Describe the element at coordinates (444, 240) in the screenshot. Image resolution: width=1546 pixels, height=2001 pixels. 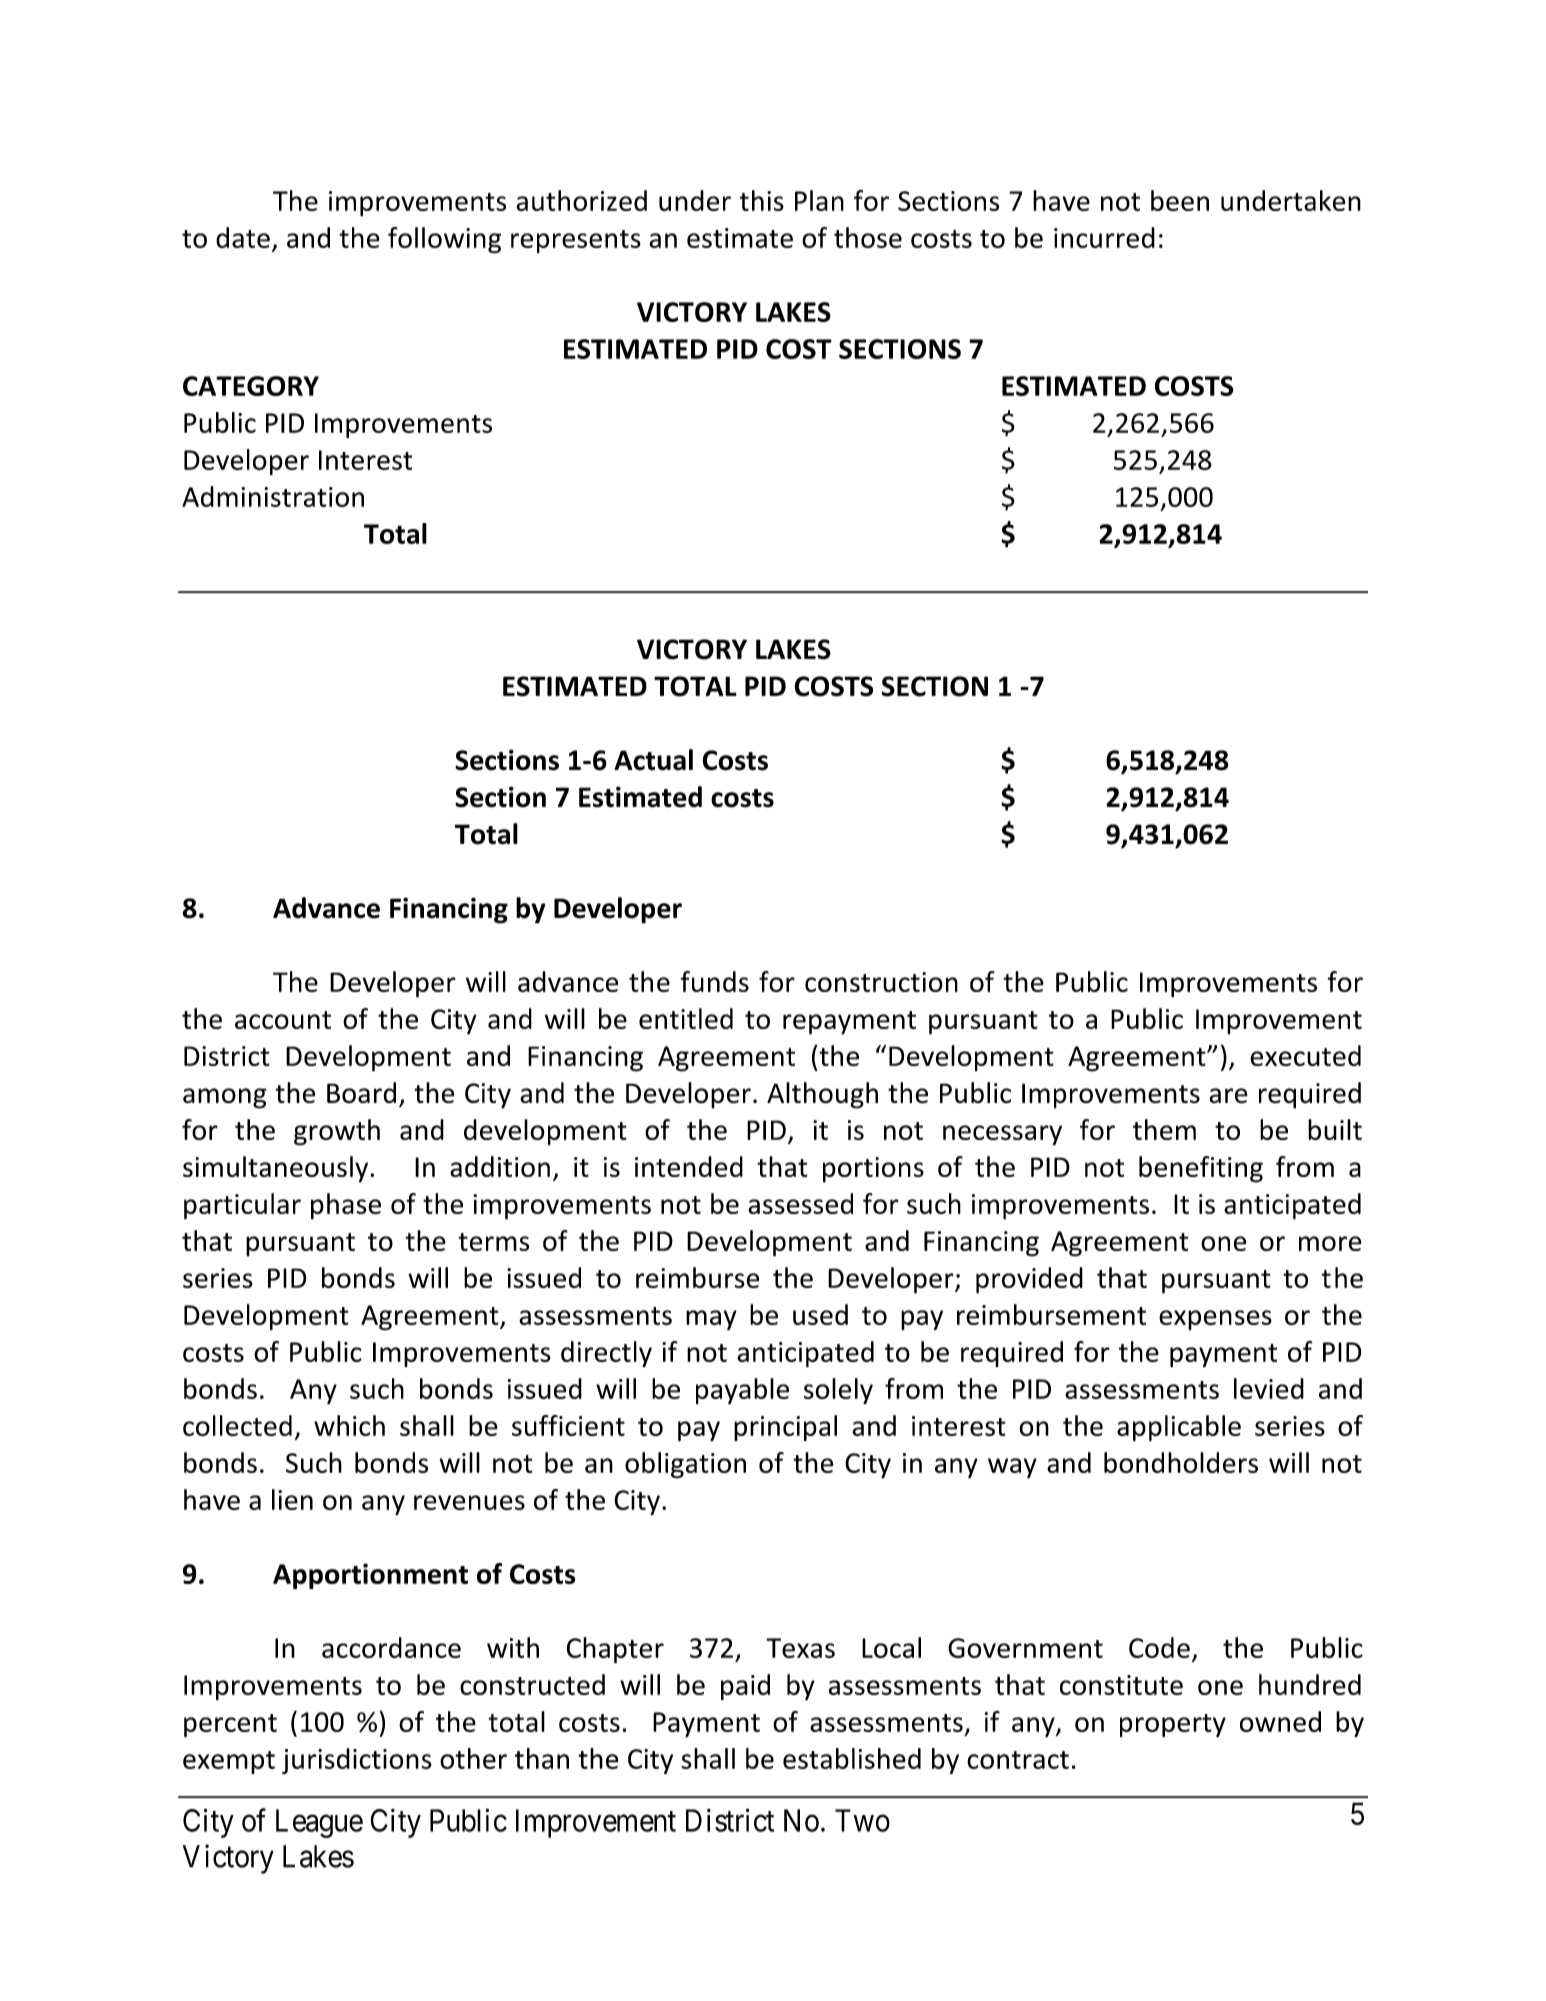
I see `following` at that location.
